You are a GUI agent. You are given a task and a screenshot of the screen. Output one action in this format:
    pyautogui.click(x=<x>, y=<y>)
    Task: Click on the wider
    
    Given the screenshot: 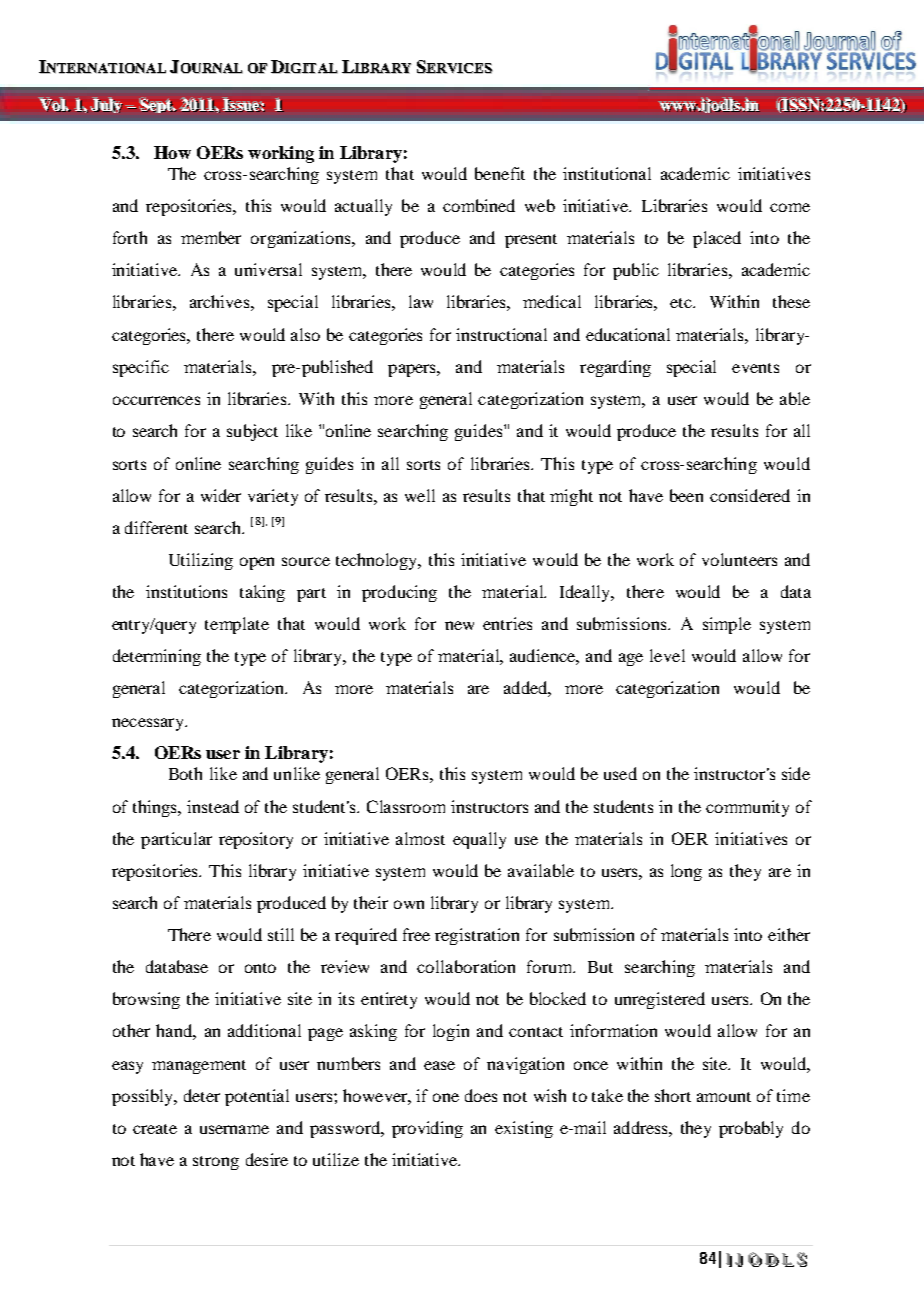 What is the action you would take?
    pyautogui.click(x=221, y=495)
